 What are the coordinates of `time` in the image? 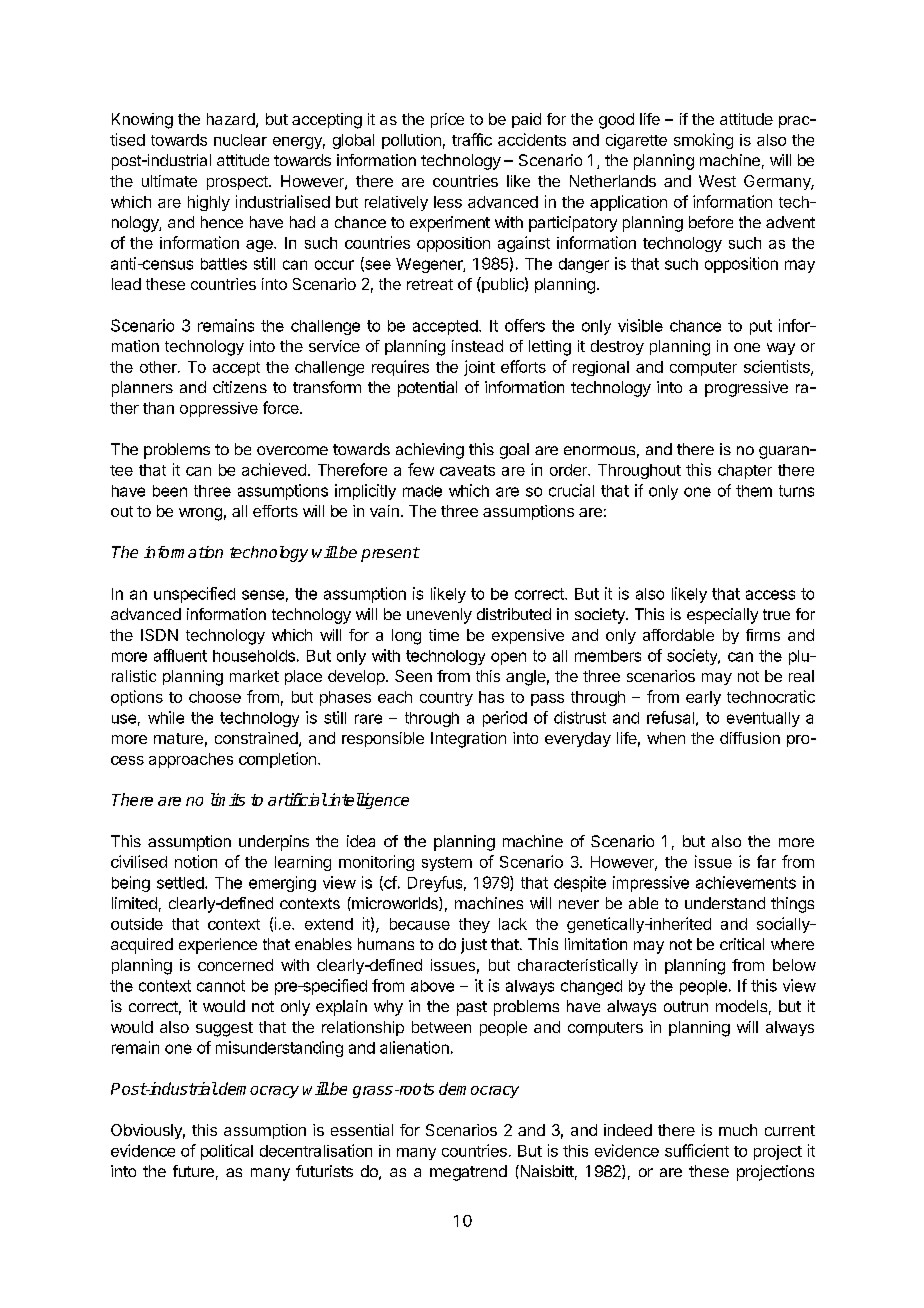 It's located at (444, 635).
